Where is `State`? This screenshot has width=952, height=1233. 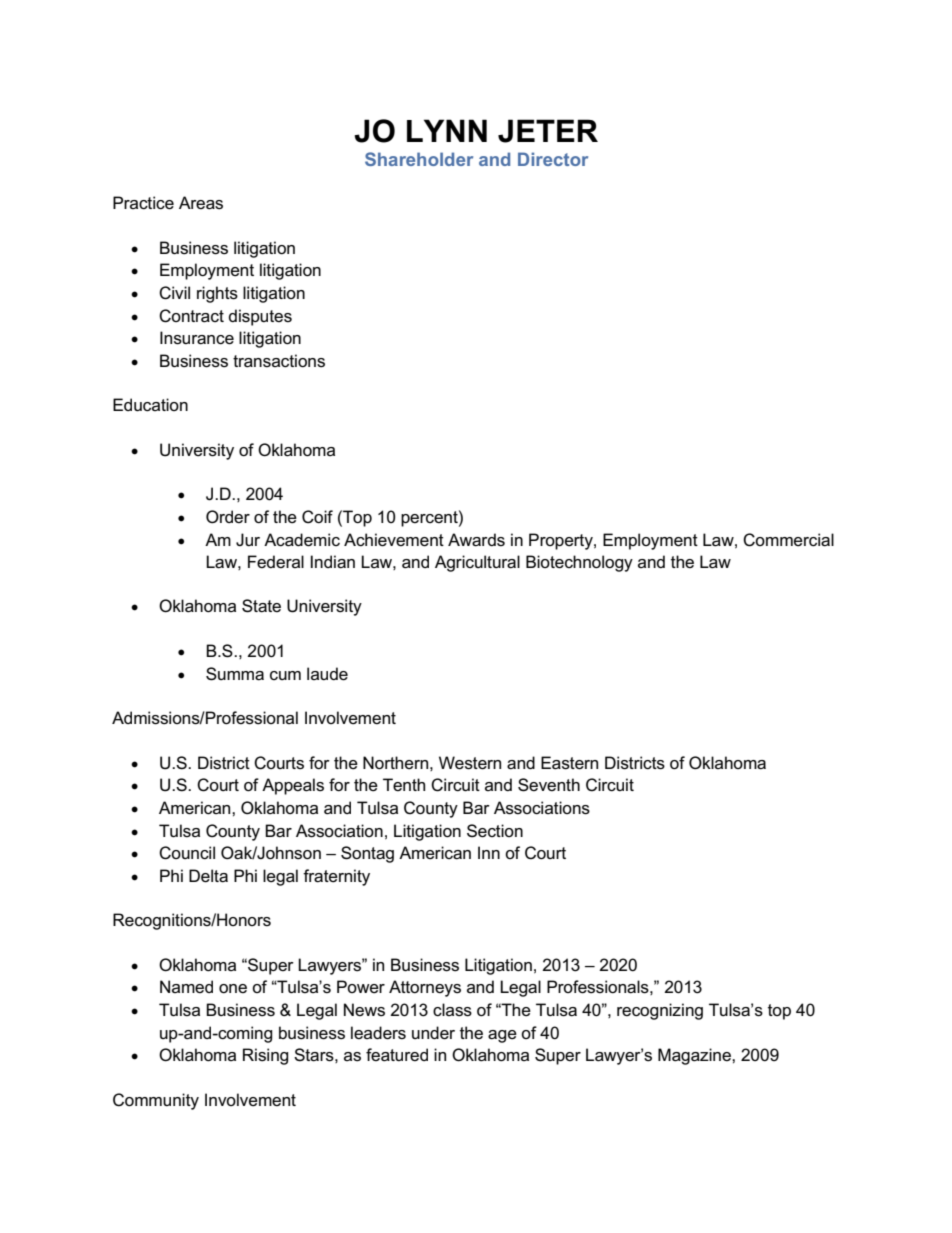 State is located at coordinates (261, 606).
